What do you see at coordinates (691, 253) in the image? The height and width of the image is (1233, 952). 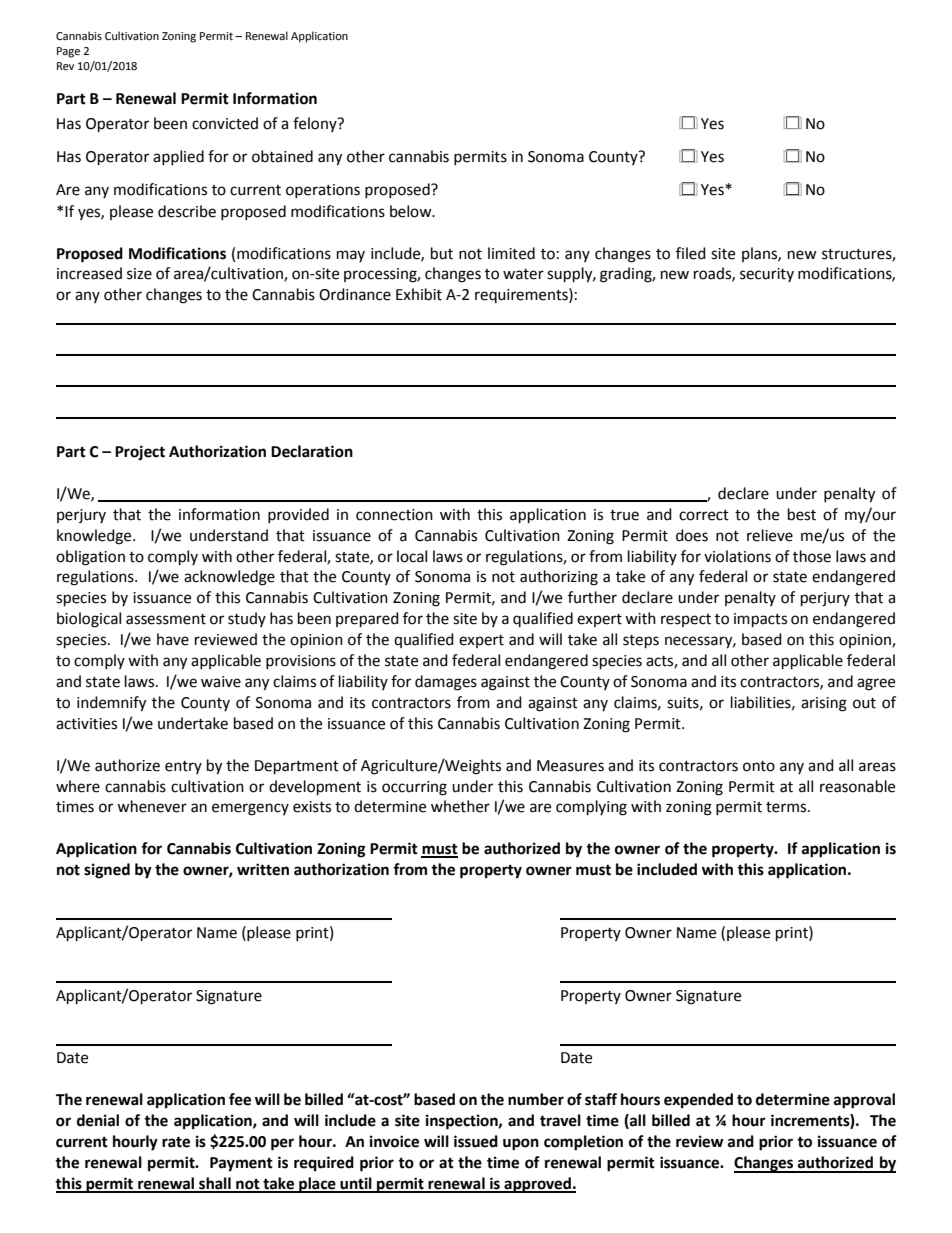 I see `filed` at bounding box center [691, 253].
